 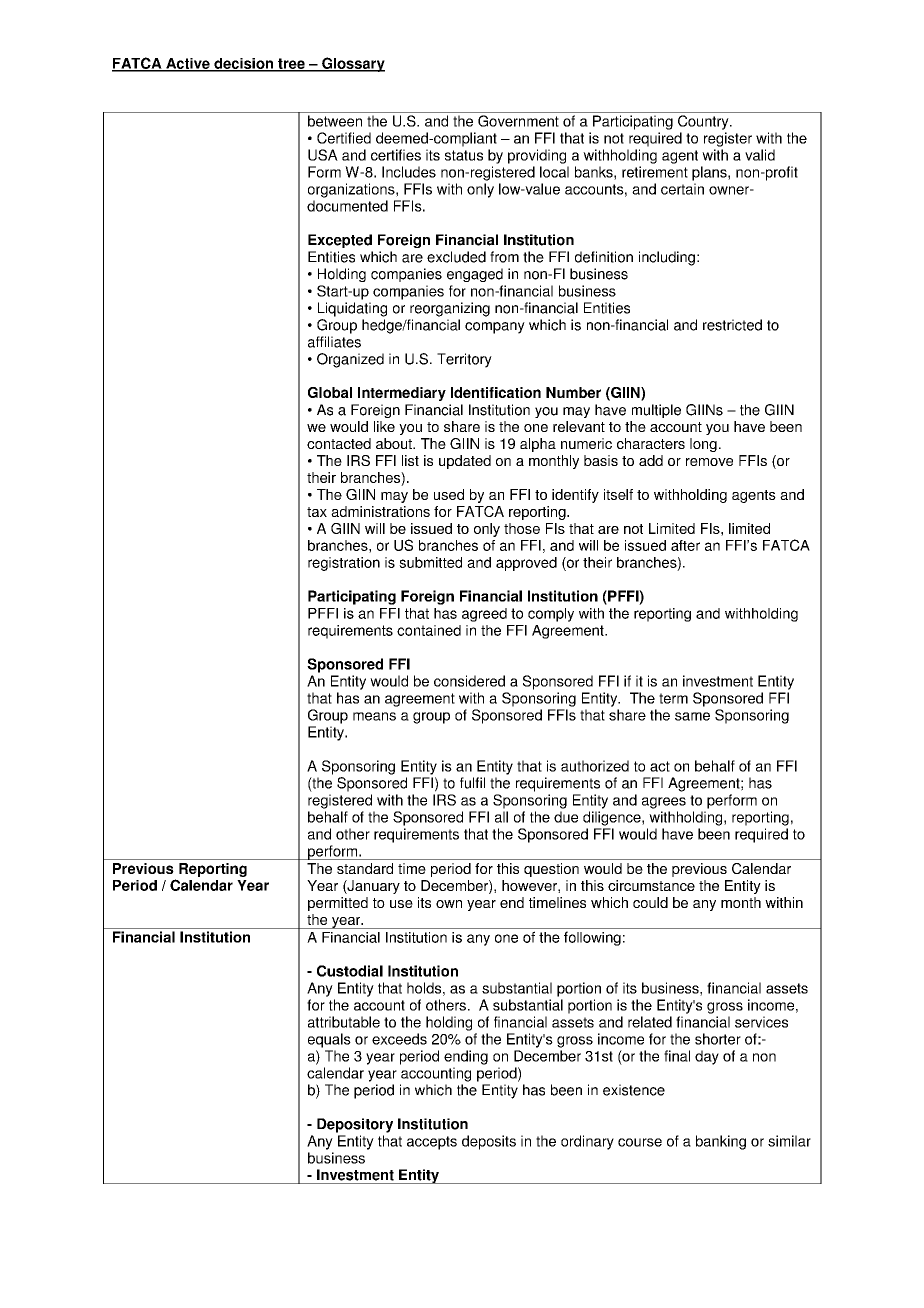 I want to click on registration, so click(x=344, y=564).
